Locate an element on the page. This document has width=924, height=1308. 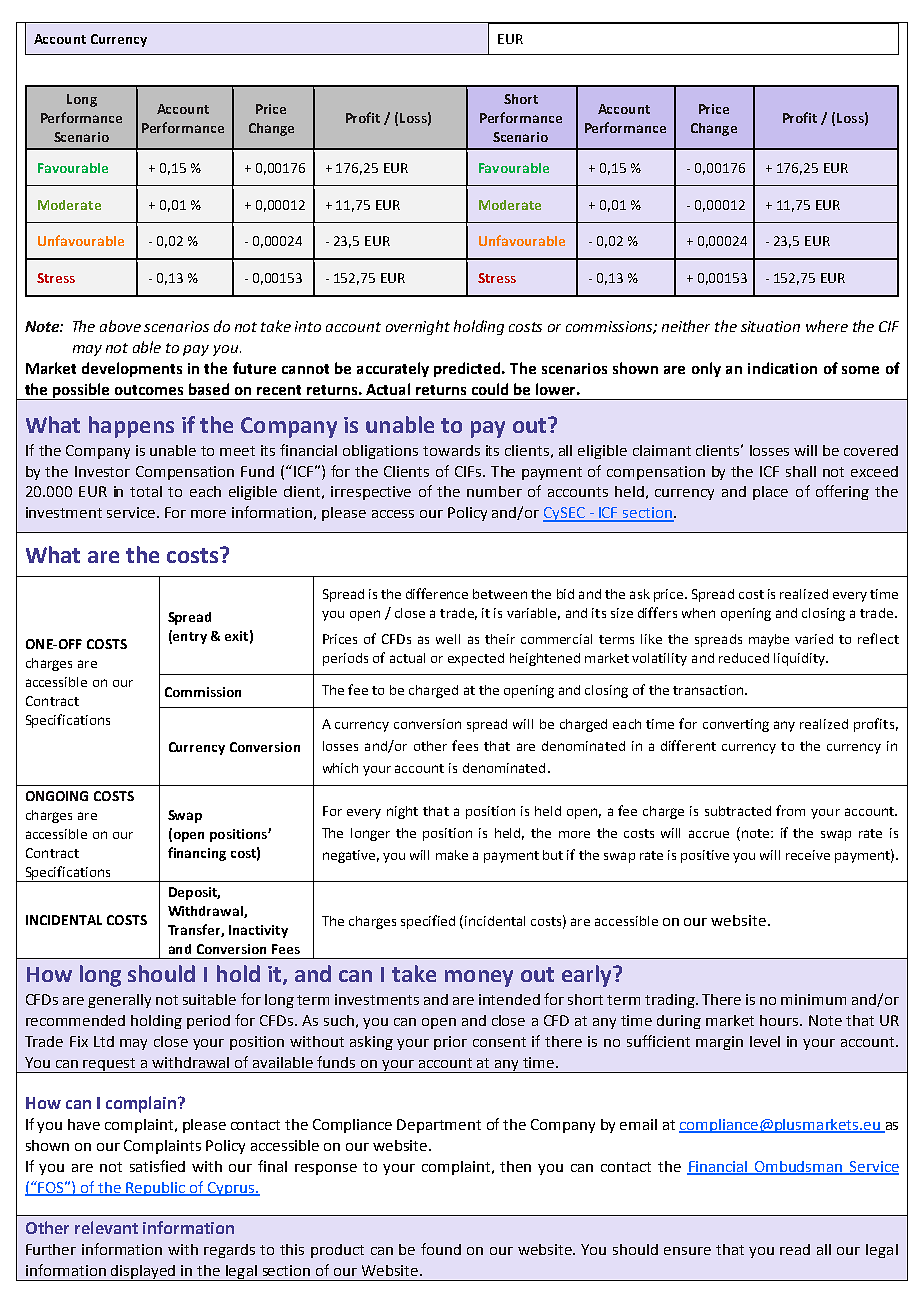
developments is located at coordinates (132, 369).
